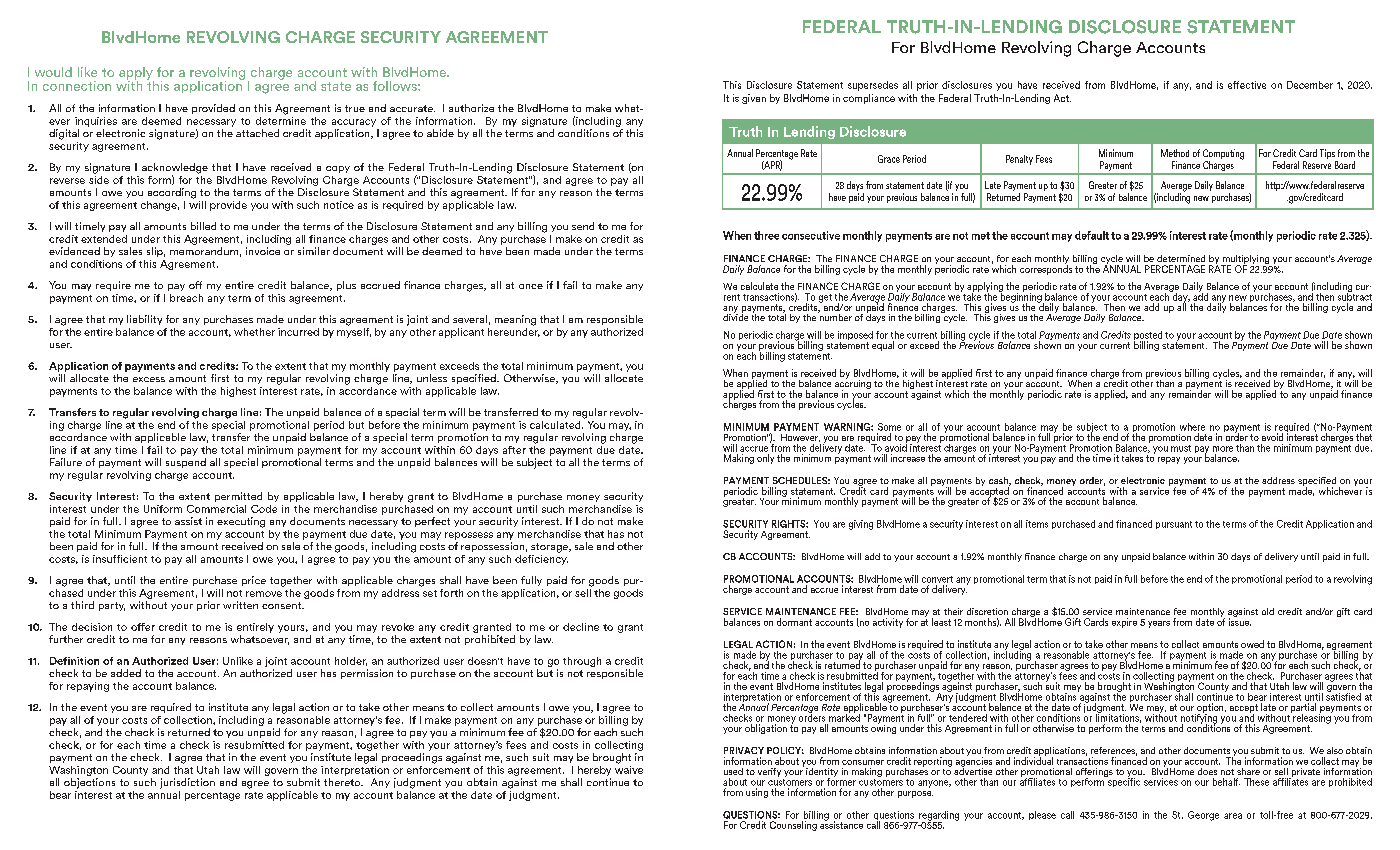 Image resolution: width=1400 pixels, height=850 pixels. I want to click on jurisdiction, so click(187, 783).
